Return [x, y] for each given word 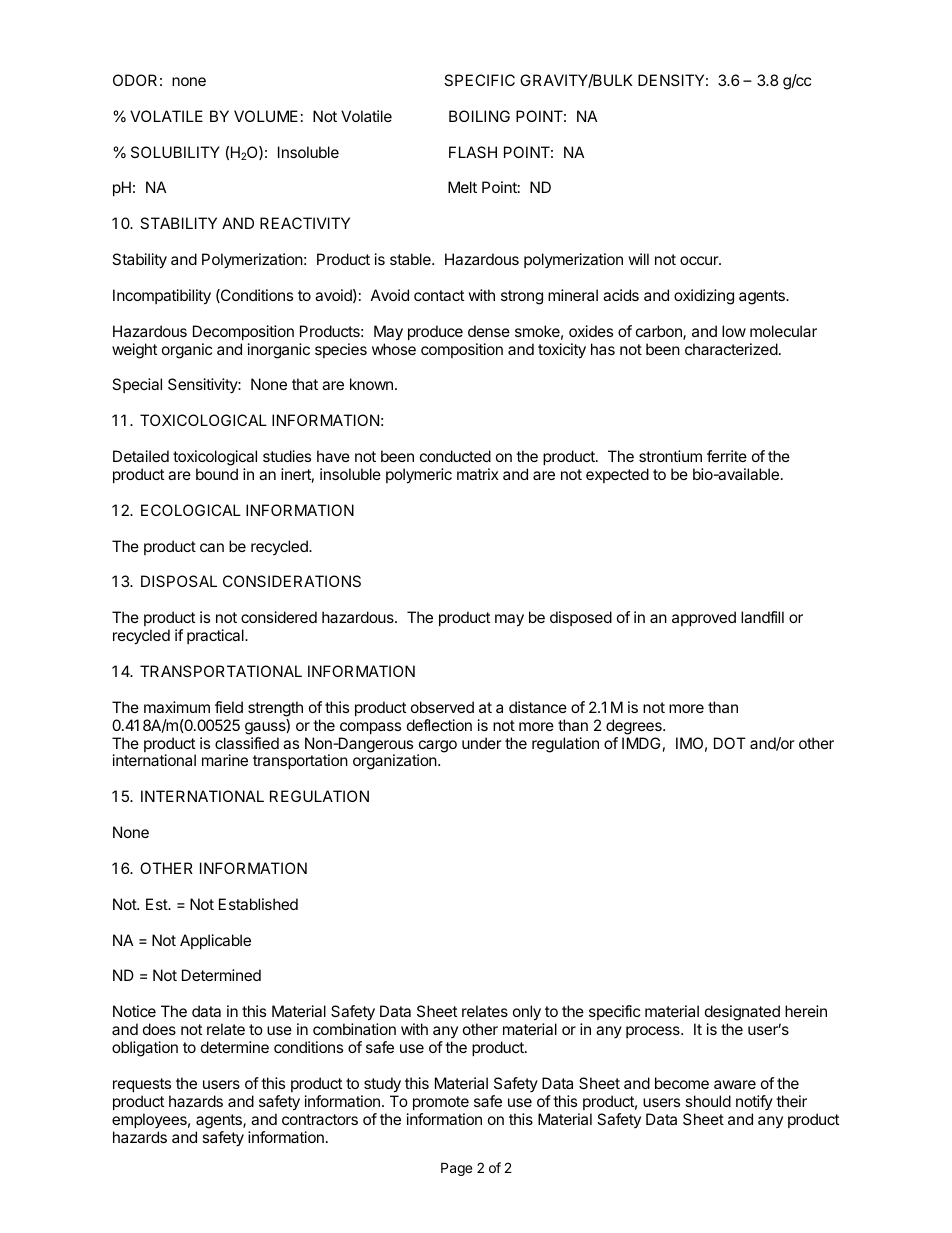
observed [442, 707]
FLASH [473, 152]
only [527, 1013]
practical [216, 636]
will [638, 259]
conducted [455, 456]
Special [137, 385]
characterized [731, 349]
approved [704, 618]
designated [743, 1014]
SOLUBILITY [175, 152]
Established [258, 904]
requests [142, 1085]
